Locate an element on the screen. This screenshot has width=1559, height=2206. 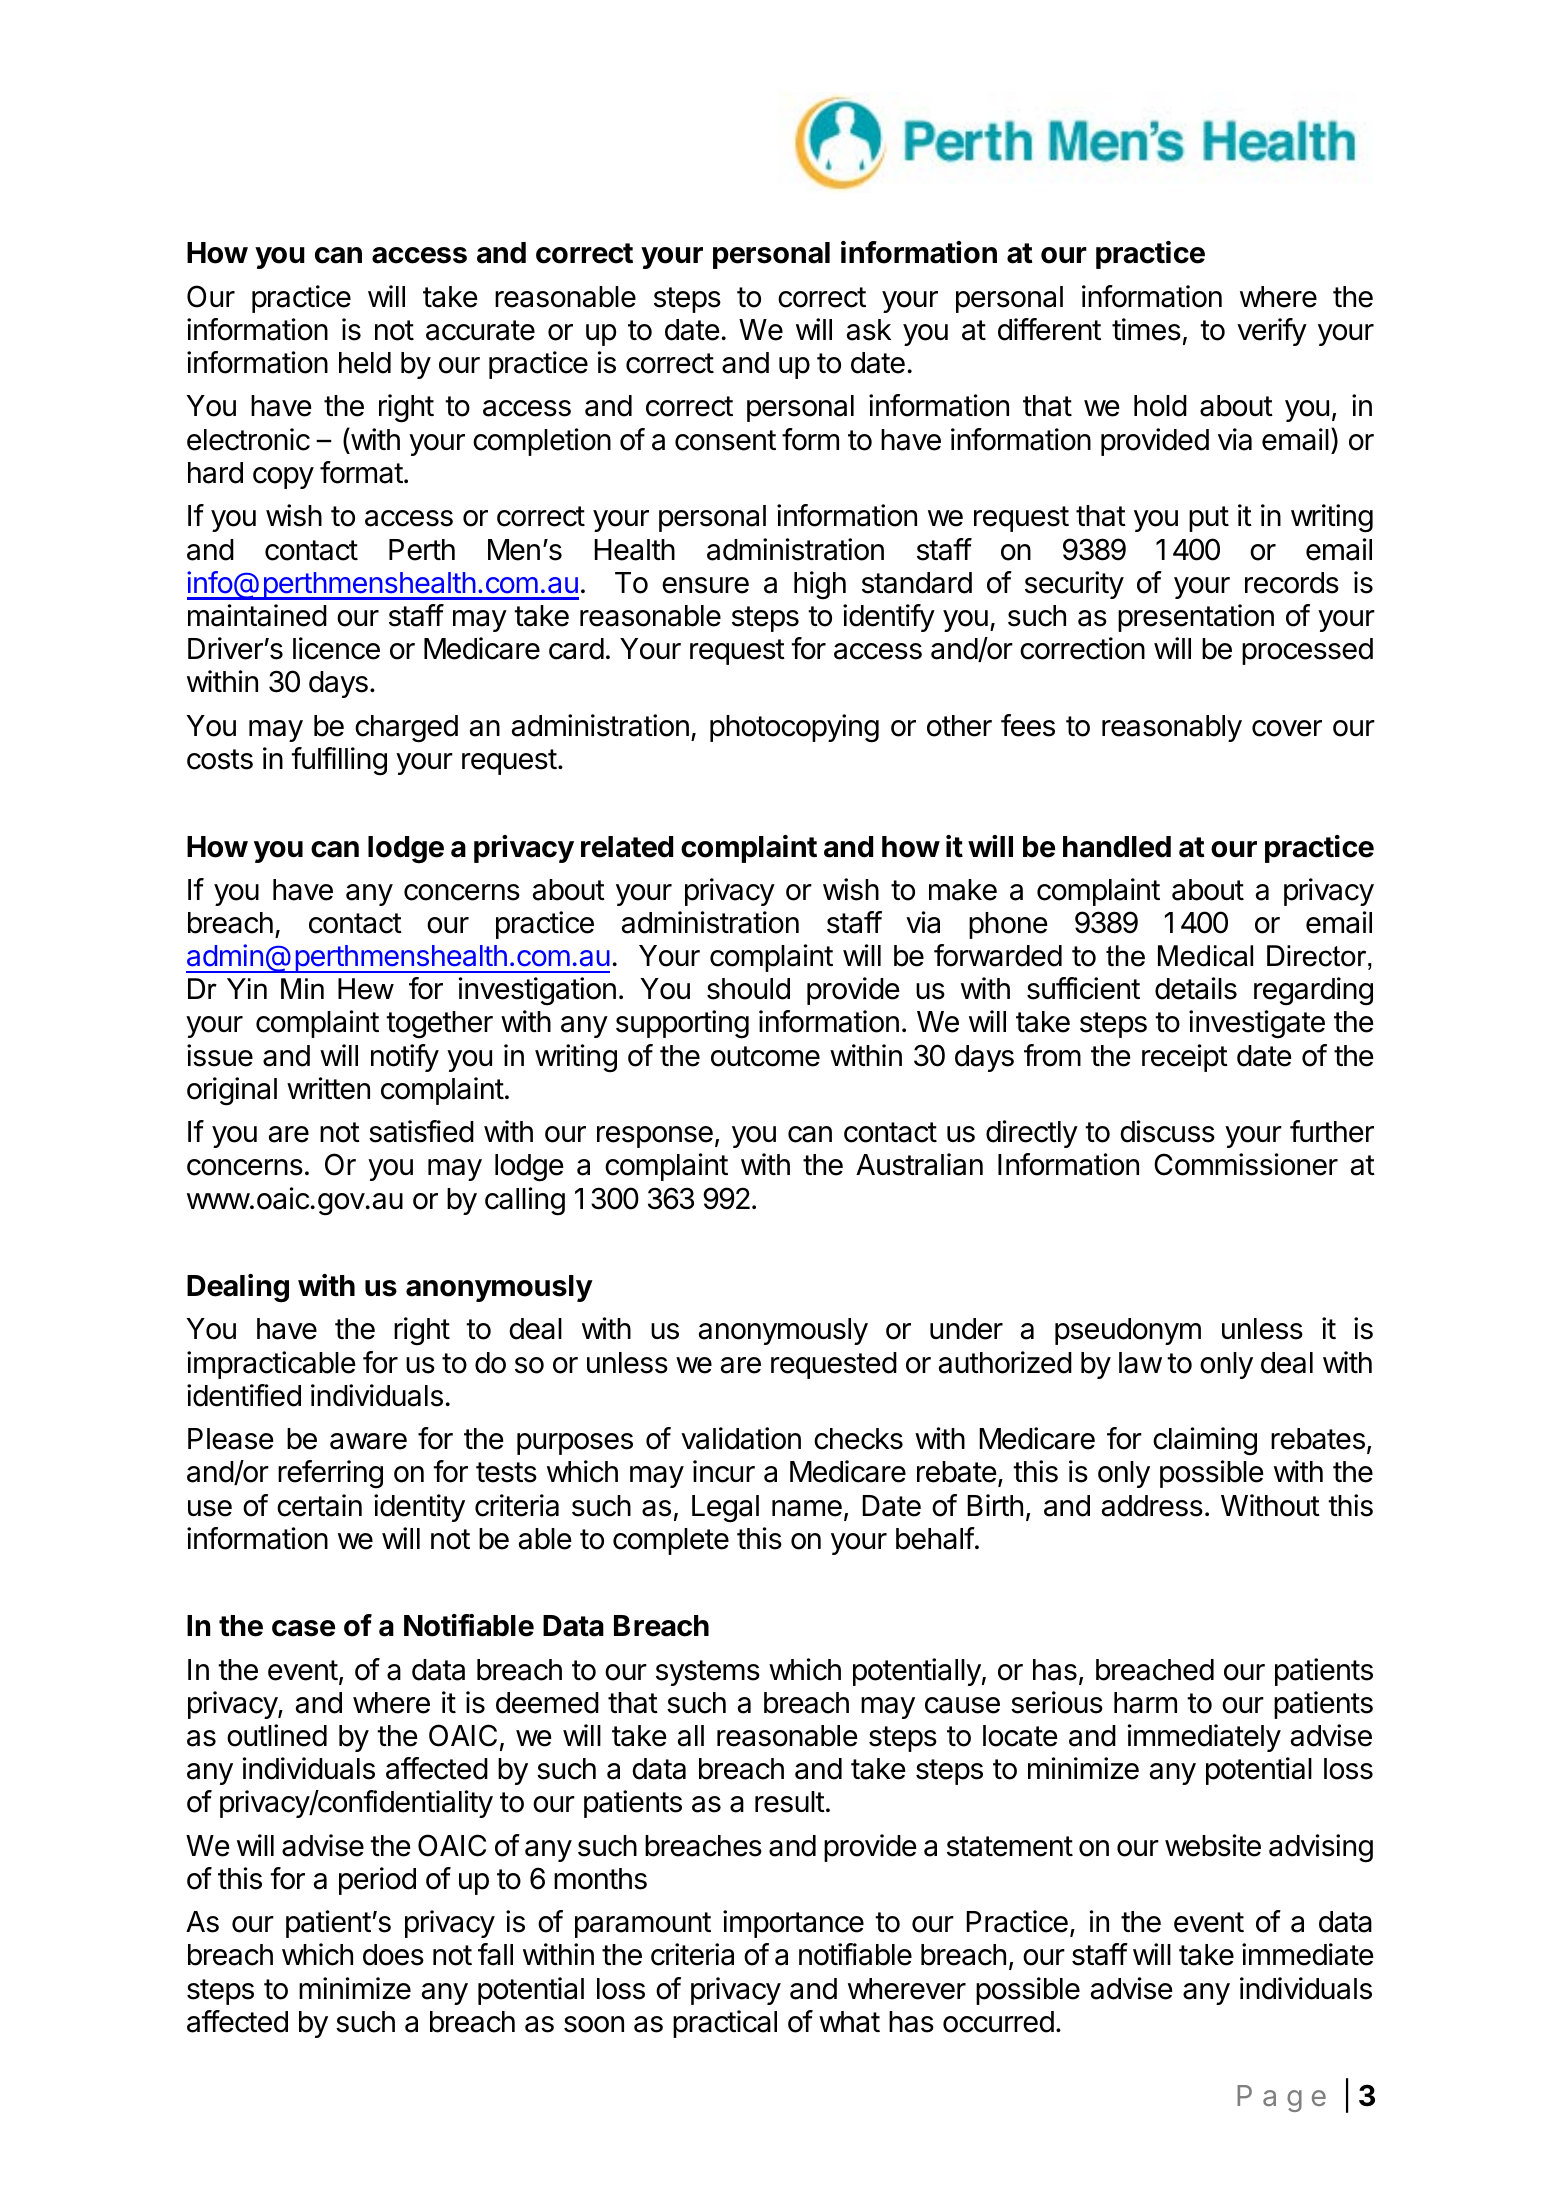
related is located at coordinates (627, 847).
